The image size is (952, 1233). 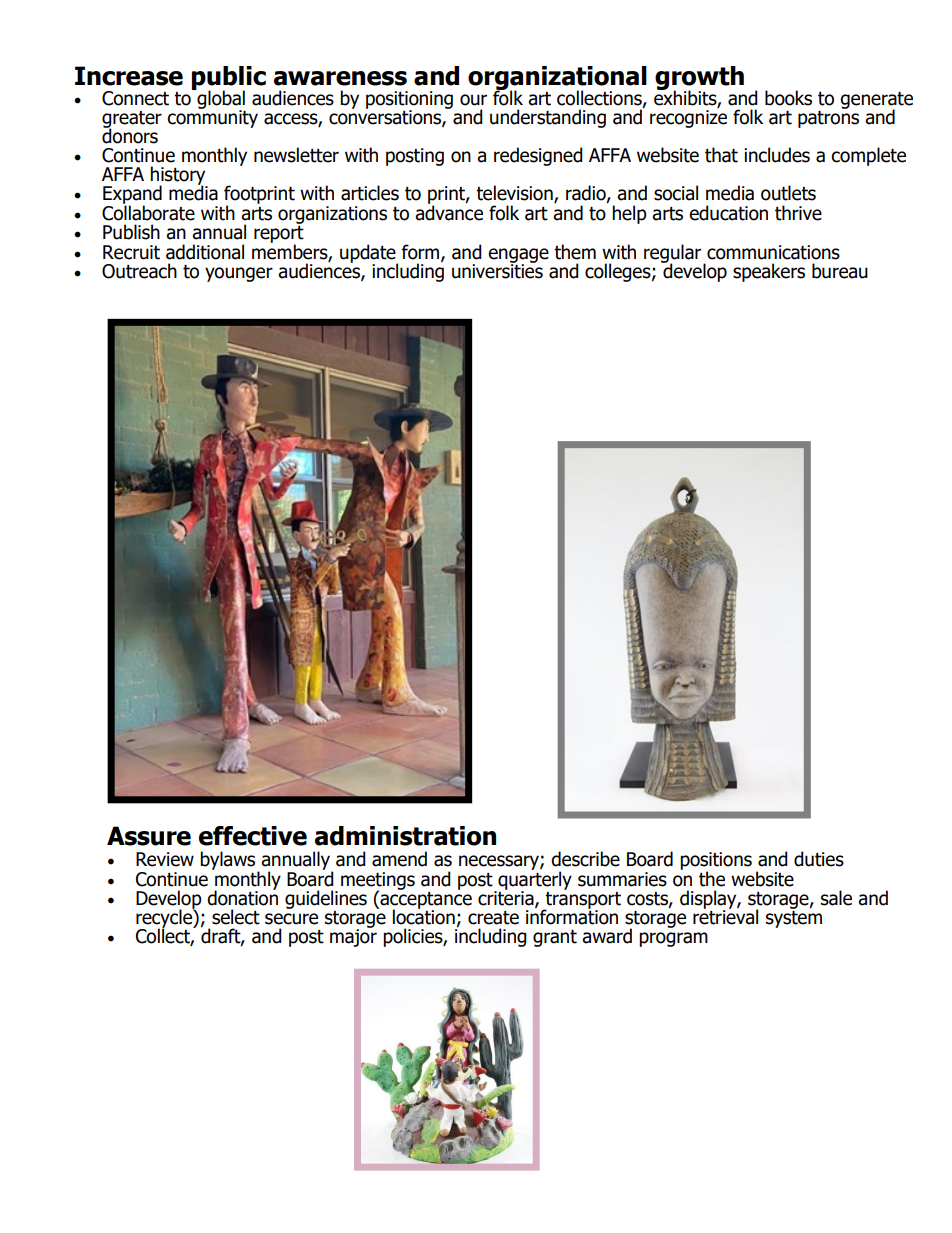 What do you see at coordinates (769, 272) in the image?
I see `speakers` at bounding box center [769, 272].
